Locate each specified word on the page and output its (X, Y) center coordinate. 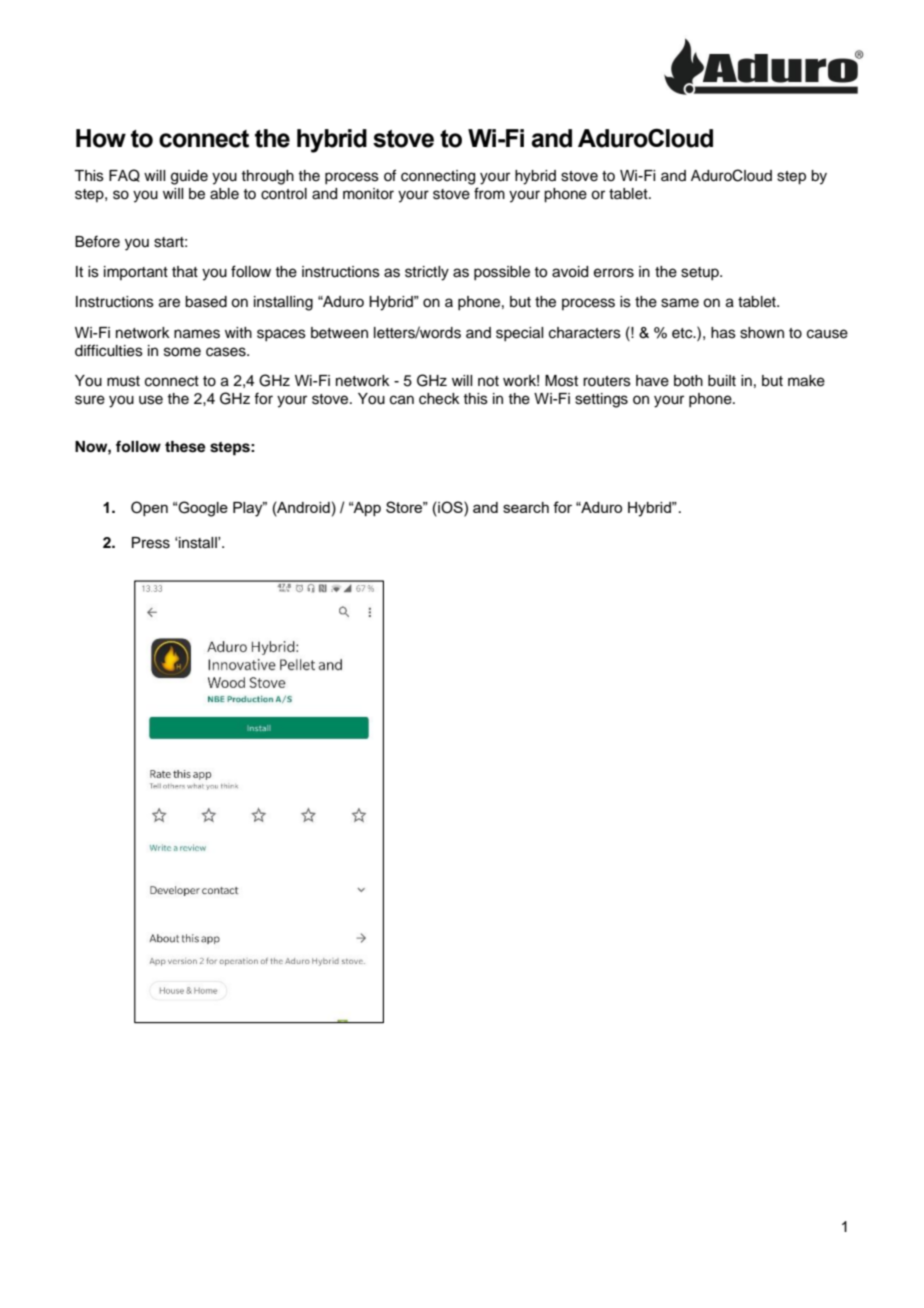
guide (189, 177)
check (439, 399)
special (519, 334)
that (185, 272)
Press (151, 543)
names (197, 334)
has (723, 333)
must (123, 381)
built (722, 381)
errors (614, 273)
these (185, 447)
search (526, 507)
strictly (427, 273)
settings (601, 400)
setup (701, 273)
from (489, 193)
